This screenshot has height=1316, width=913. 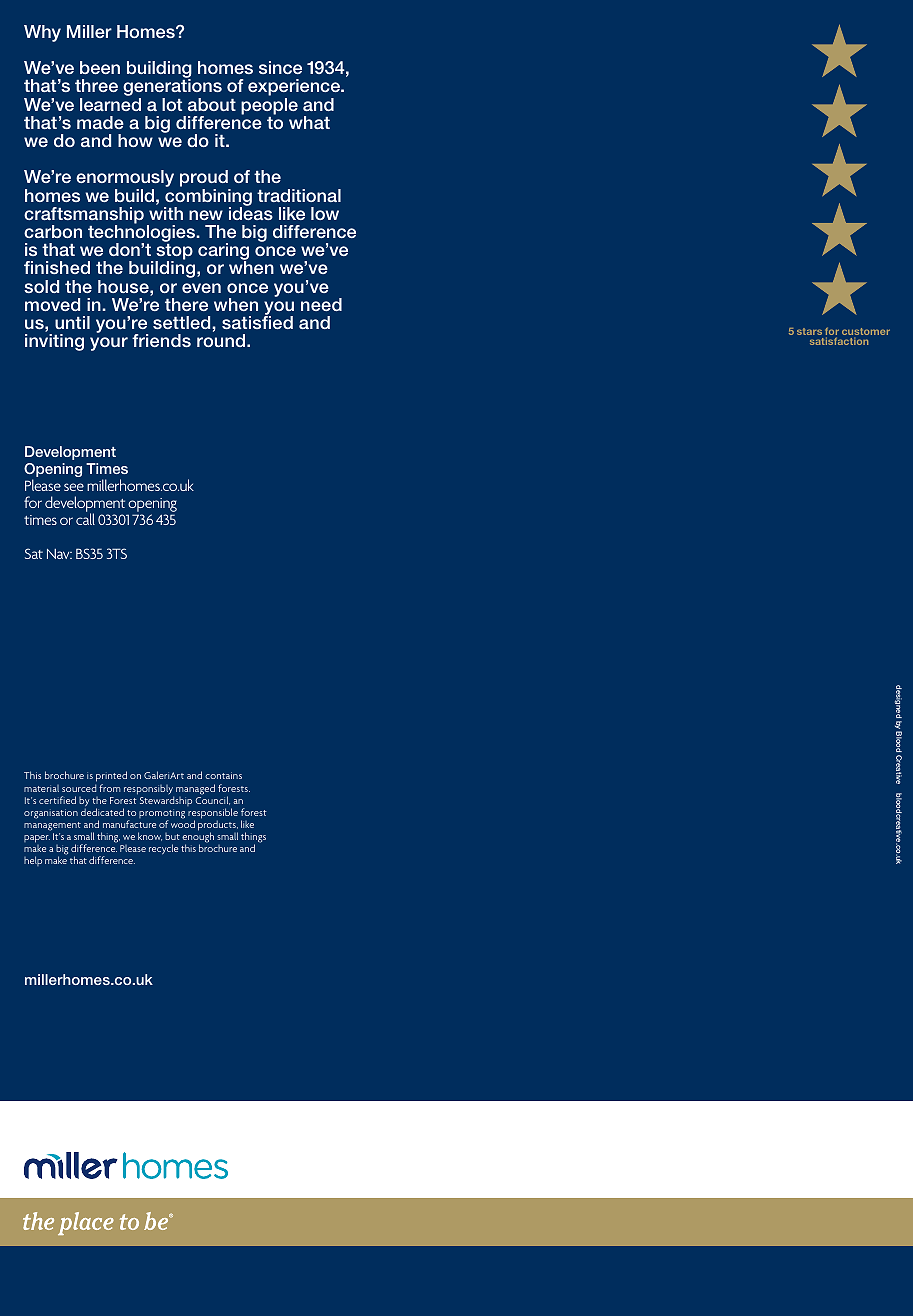 What do you see at coordinates (222, 340) in the screenshot?
I see `round` at bounding box center [222, 340].
